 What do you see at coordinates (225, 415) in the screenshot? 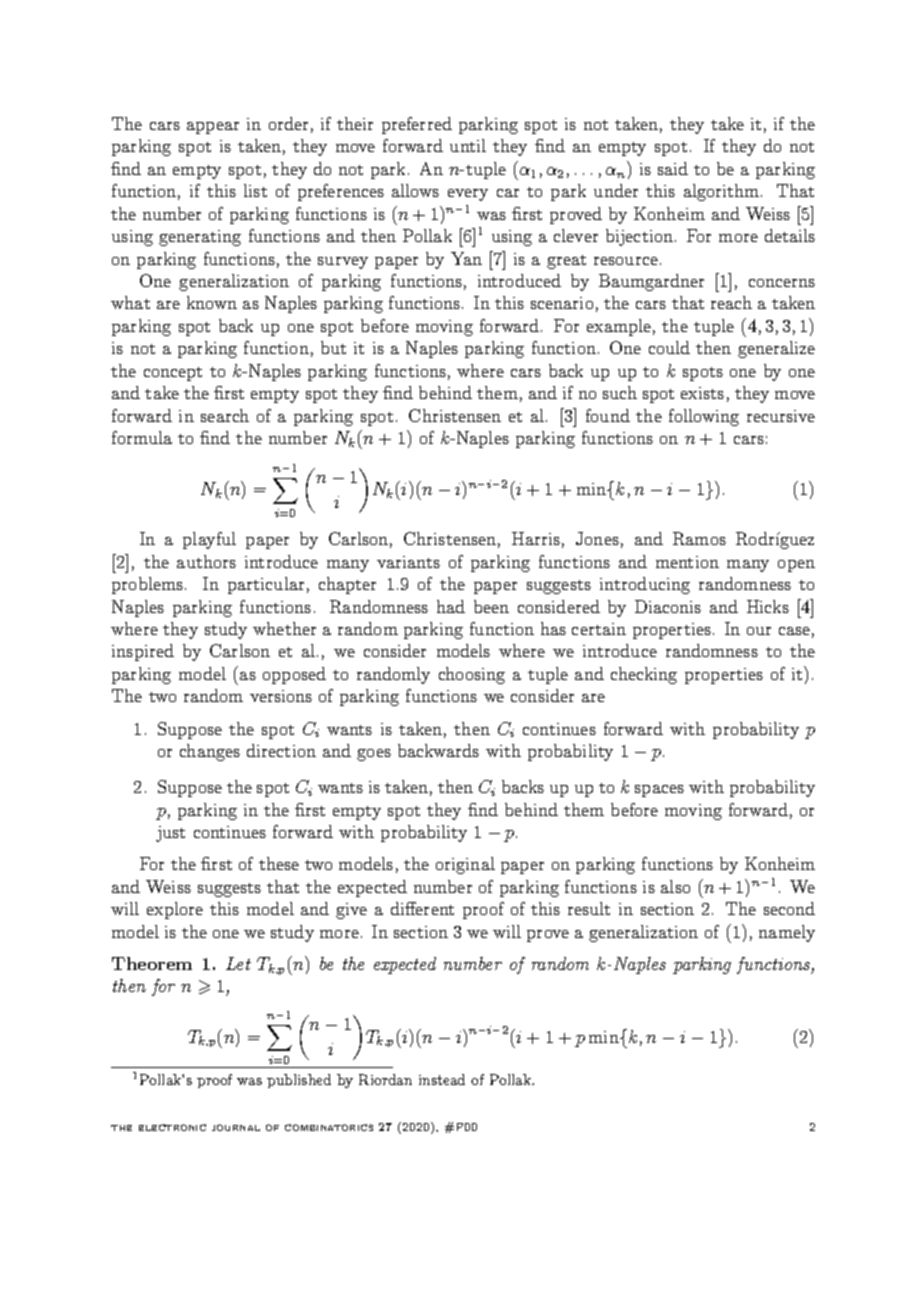
I see `search` at bounding box center [225, 415].
